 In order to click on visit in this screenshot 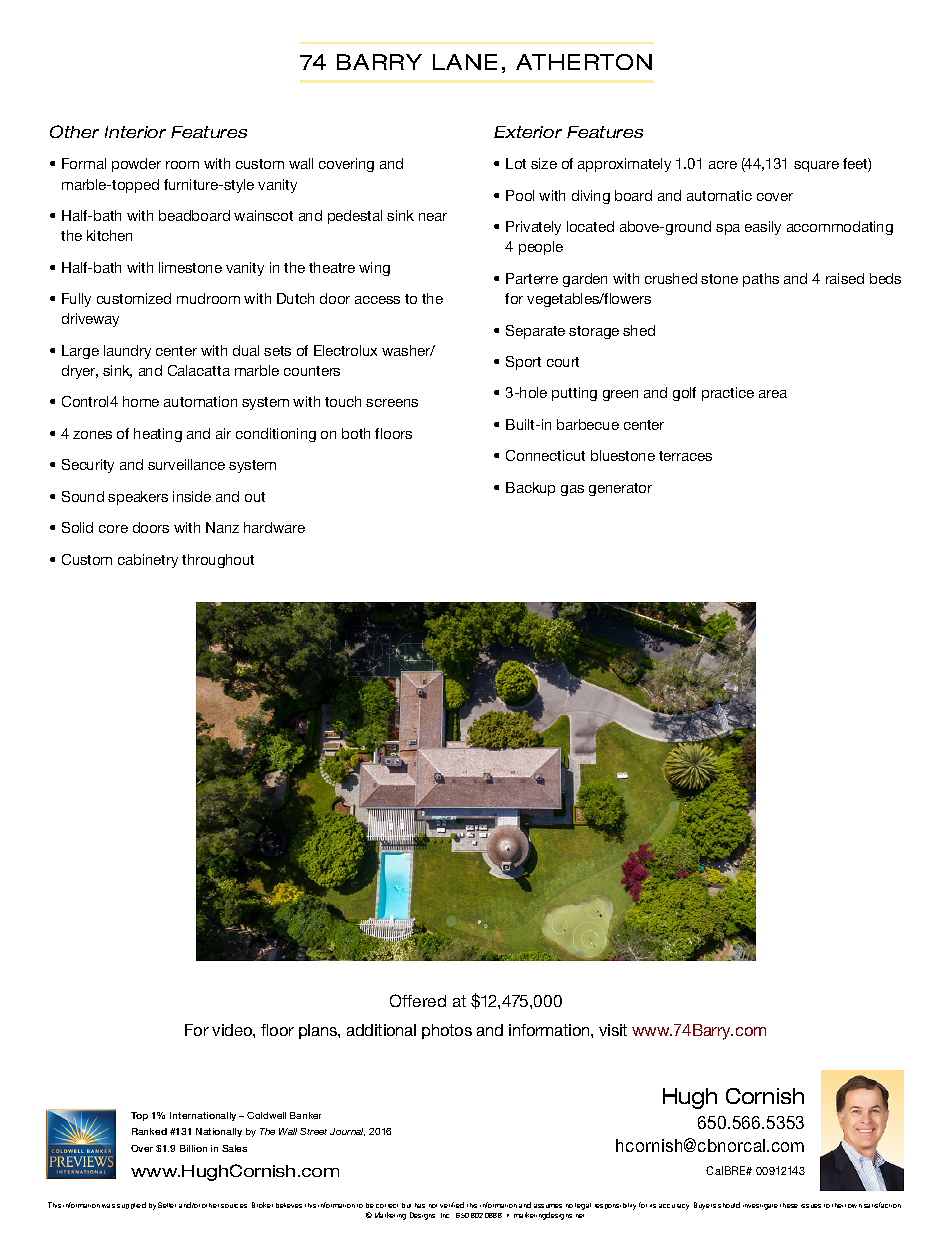, I will do `click(613, 1030)`.
